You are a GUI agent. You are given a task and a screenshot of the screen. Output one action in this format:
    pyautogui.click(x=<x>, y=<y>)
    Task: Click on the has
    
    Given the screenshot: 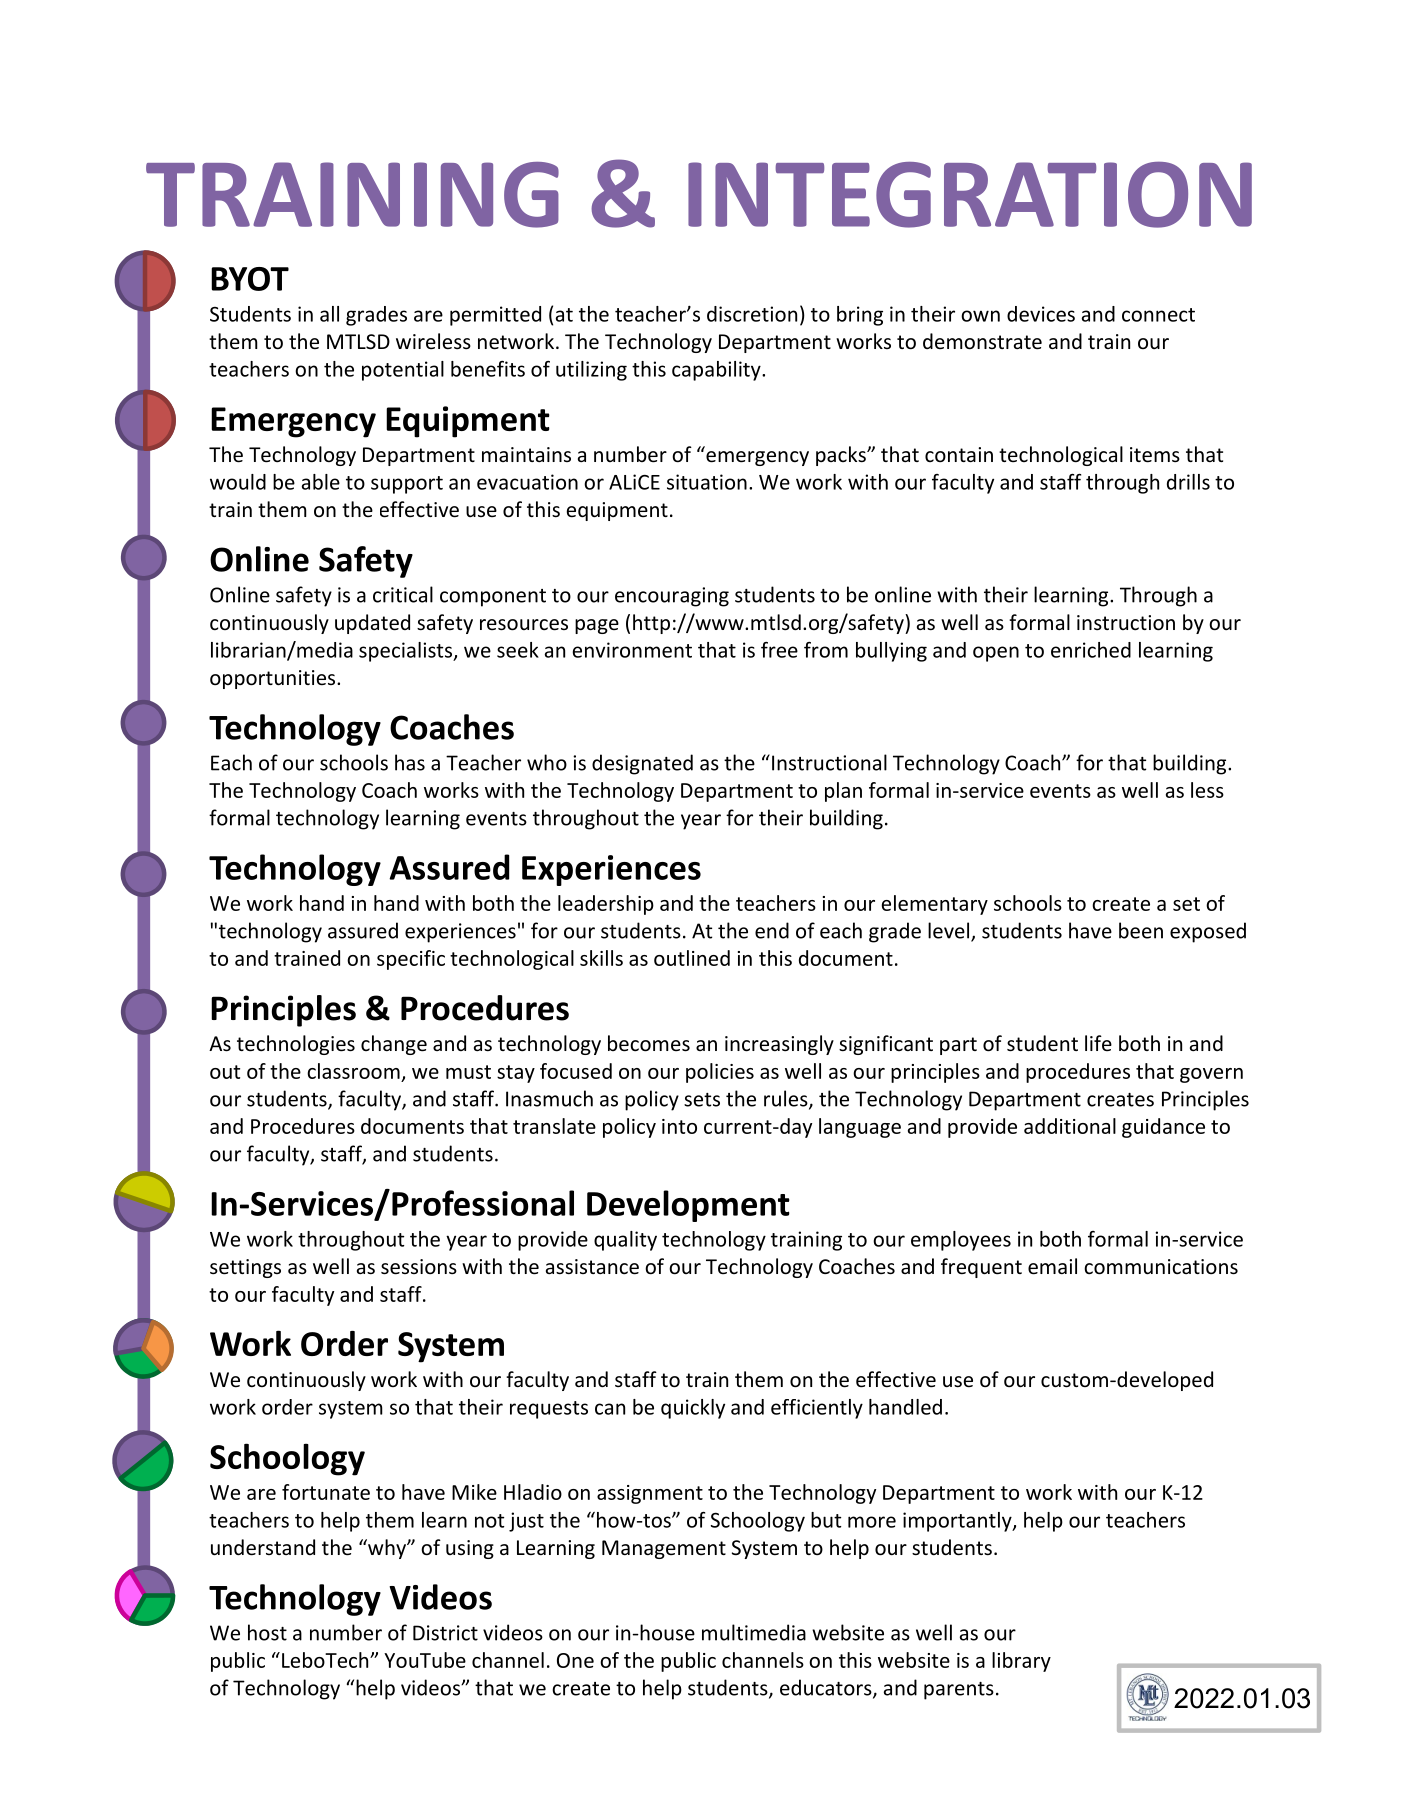 What is the action you would take?
    pyautogui.click(x=410, y=762)
